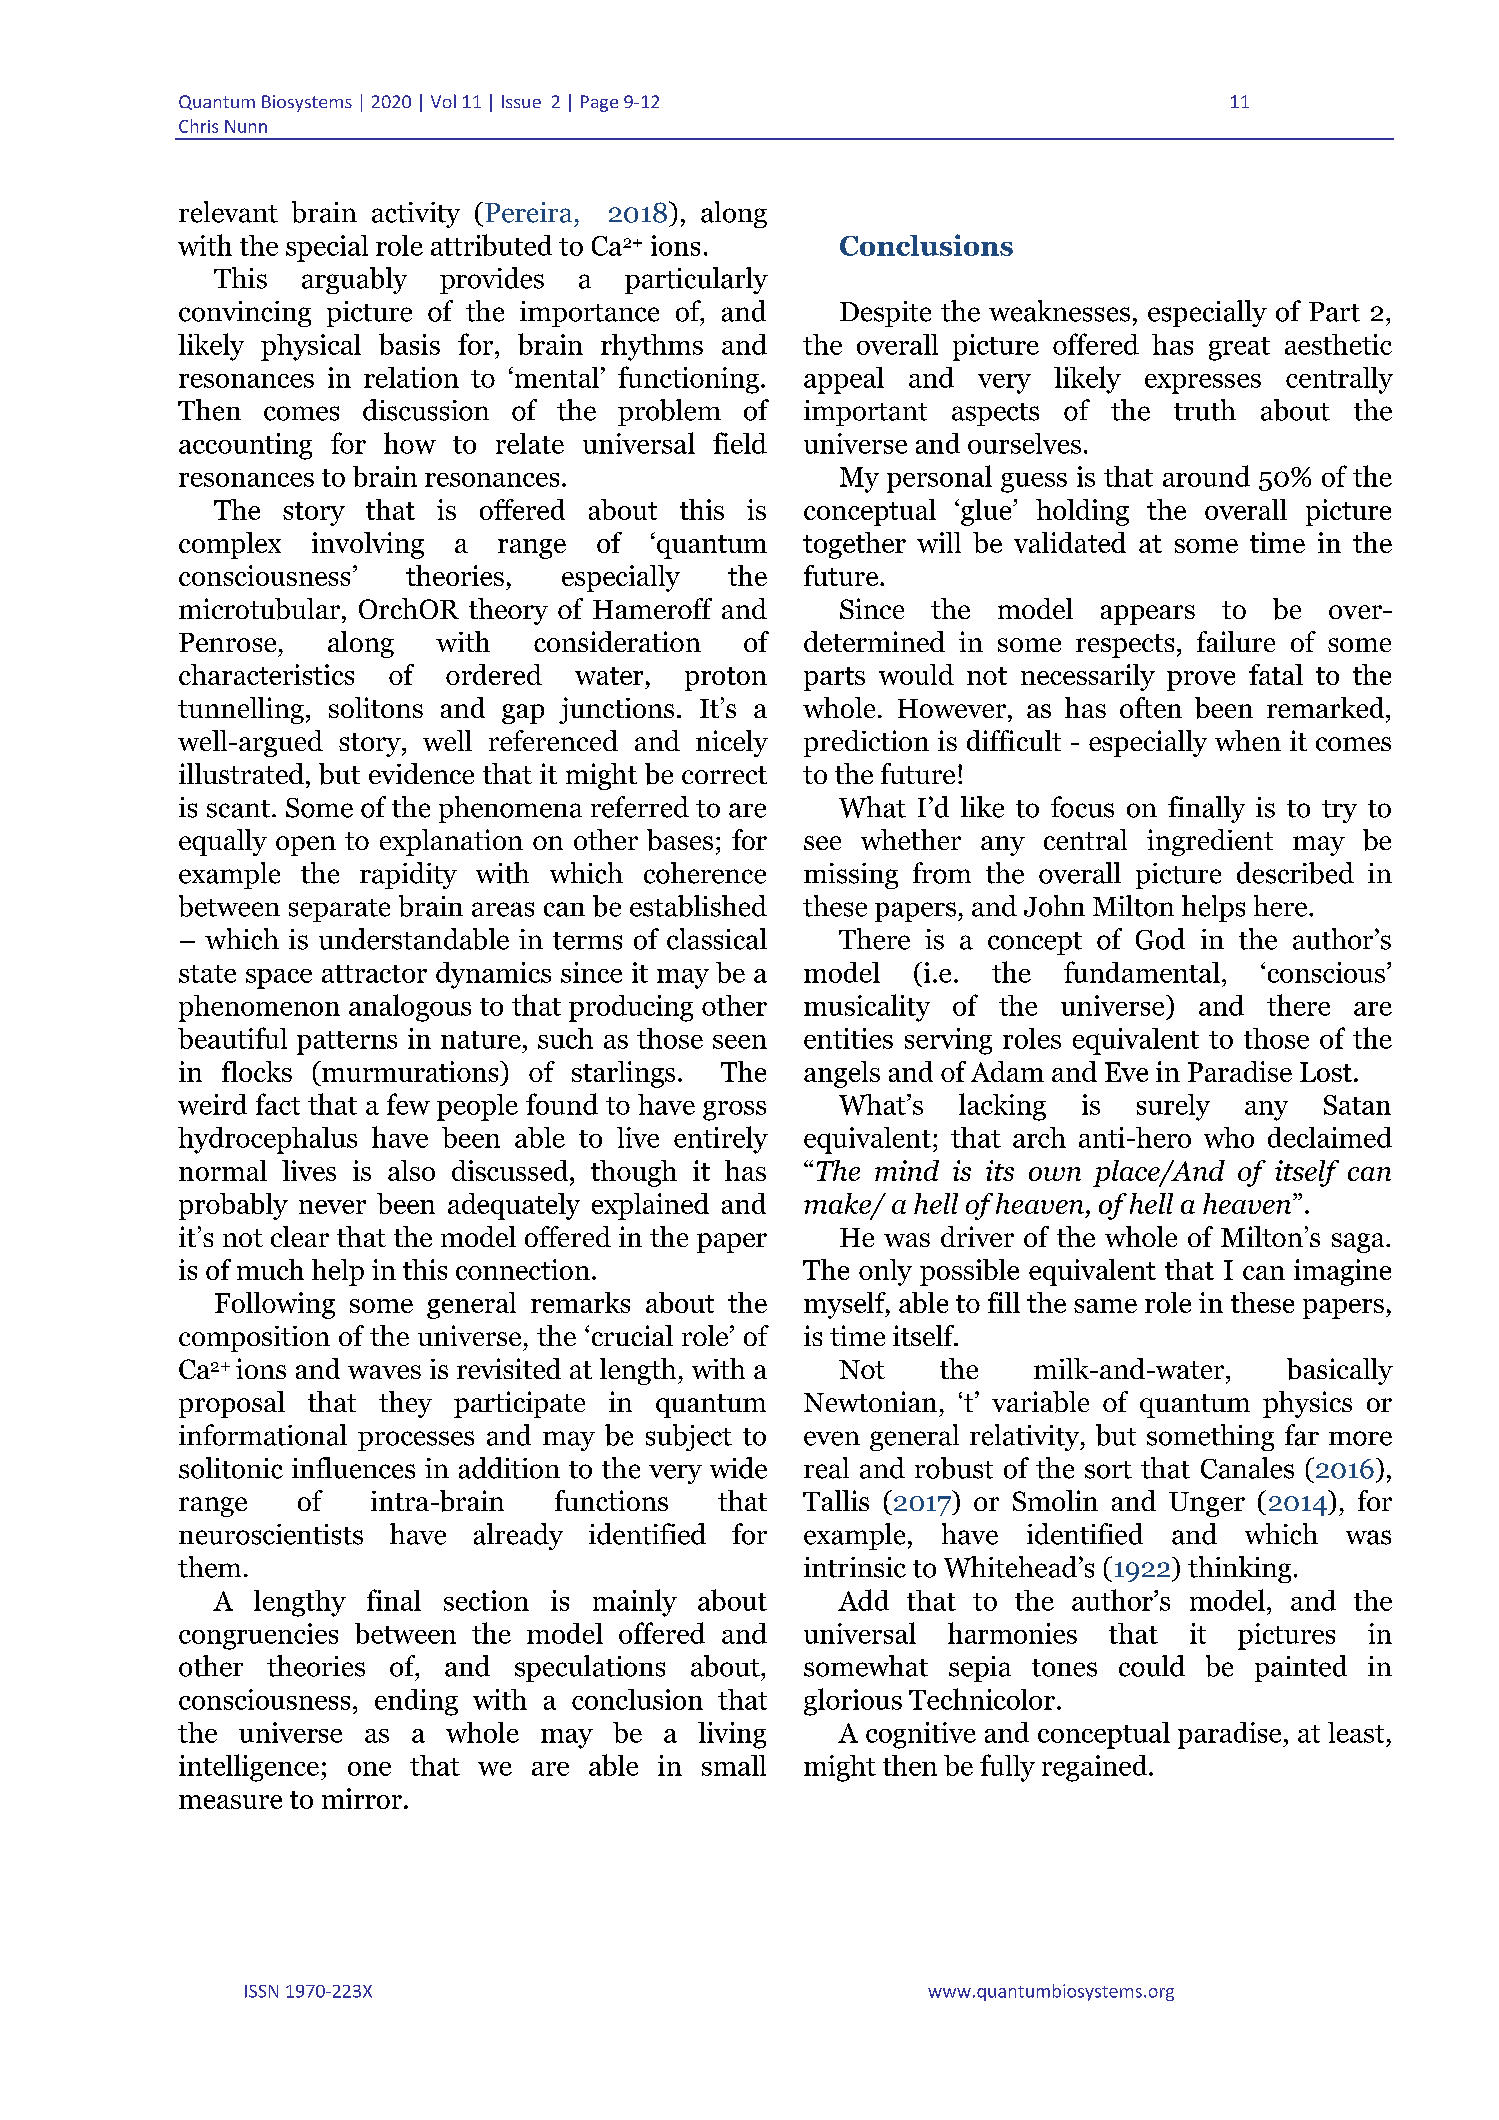 Image resolution: width=1499 pixels, height=2120 pixels. I want to click on Nunn, so click(246, 126).
